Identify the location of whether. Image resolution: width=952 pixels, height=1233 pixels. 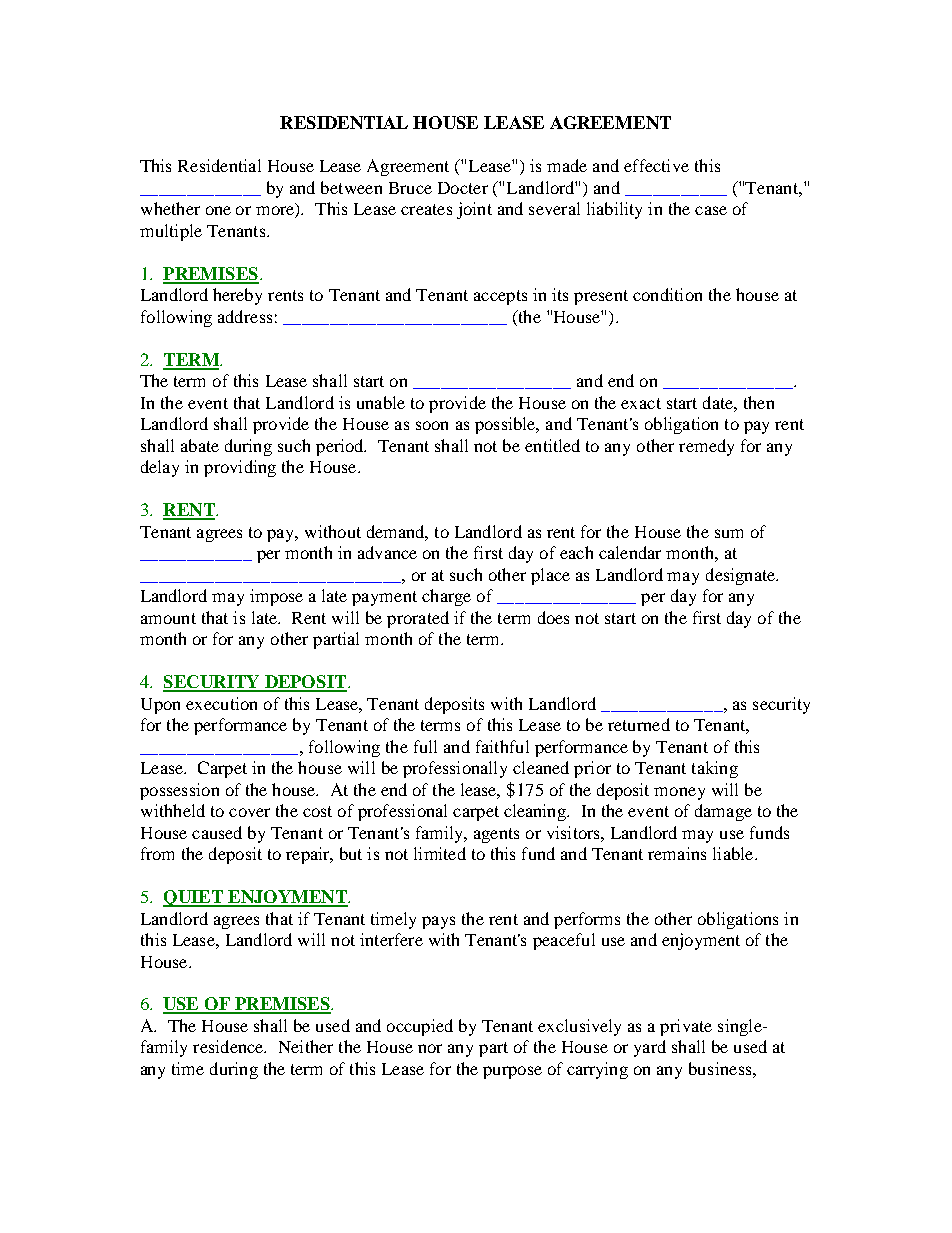
(170, 208).
